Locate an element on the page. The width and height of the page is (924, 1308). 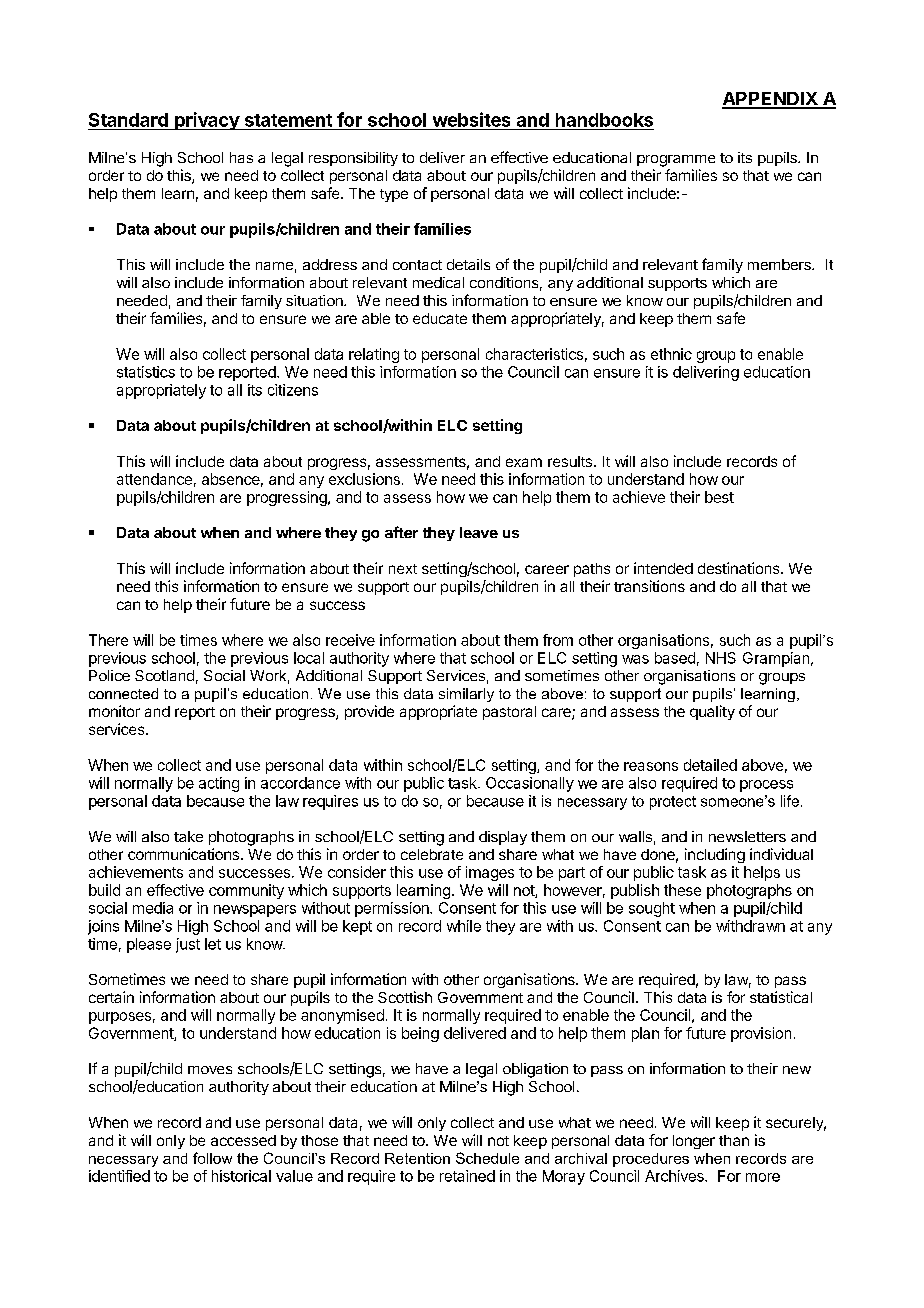
statistics is located at coordinates (146, 372).
